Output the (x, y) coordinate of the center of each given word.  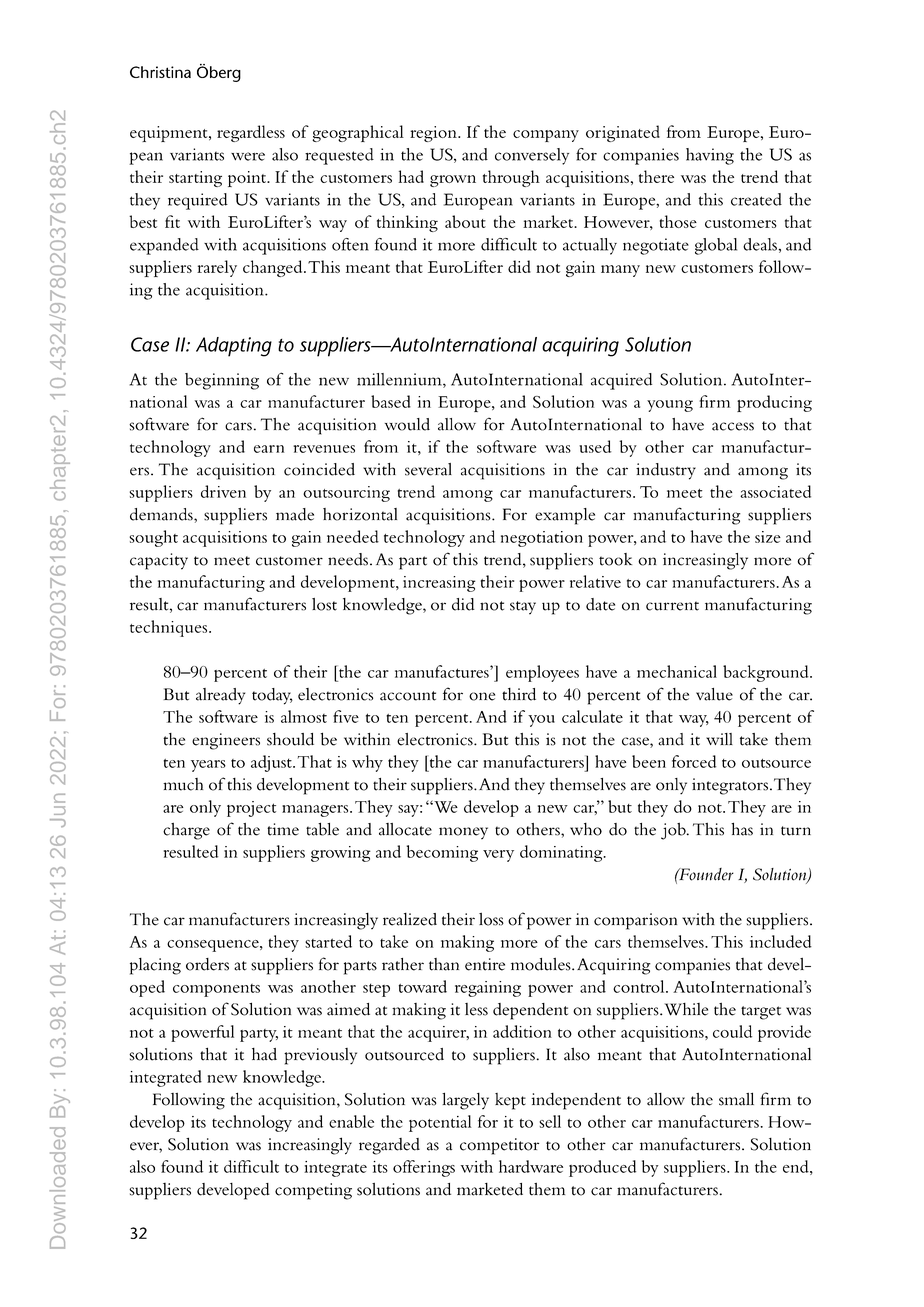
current (672, 606)
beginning (222, 381)
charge (186, 831)
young (670, 406)
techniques (170, 628)
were (248, 156)
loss (491, 919)
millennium (400, 380)
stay (523, 608)
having (710, 156)
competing (313, 1191)
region (434, 134)
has (742, 829)
